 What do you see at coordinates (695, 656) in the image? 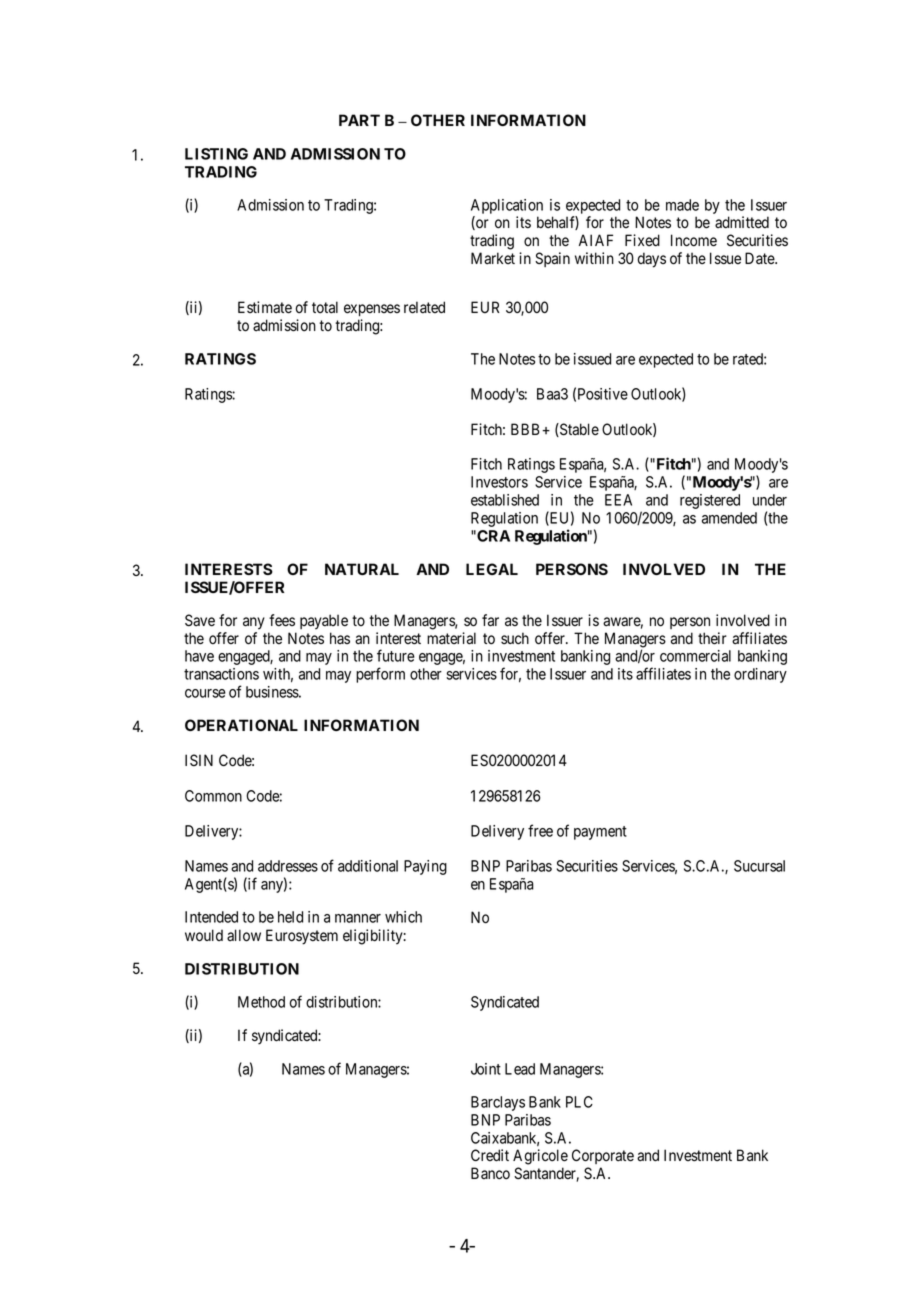
I see `commercial` at bounding box center [695, 656].
